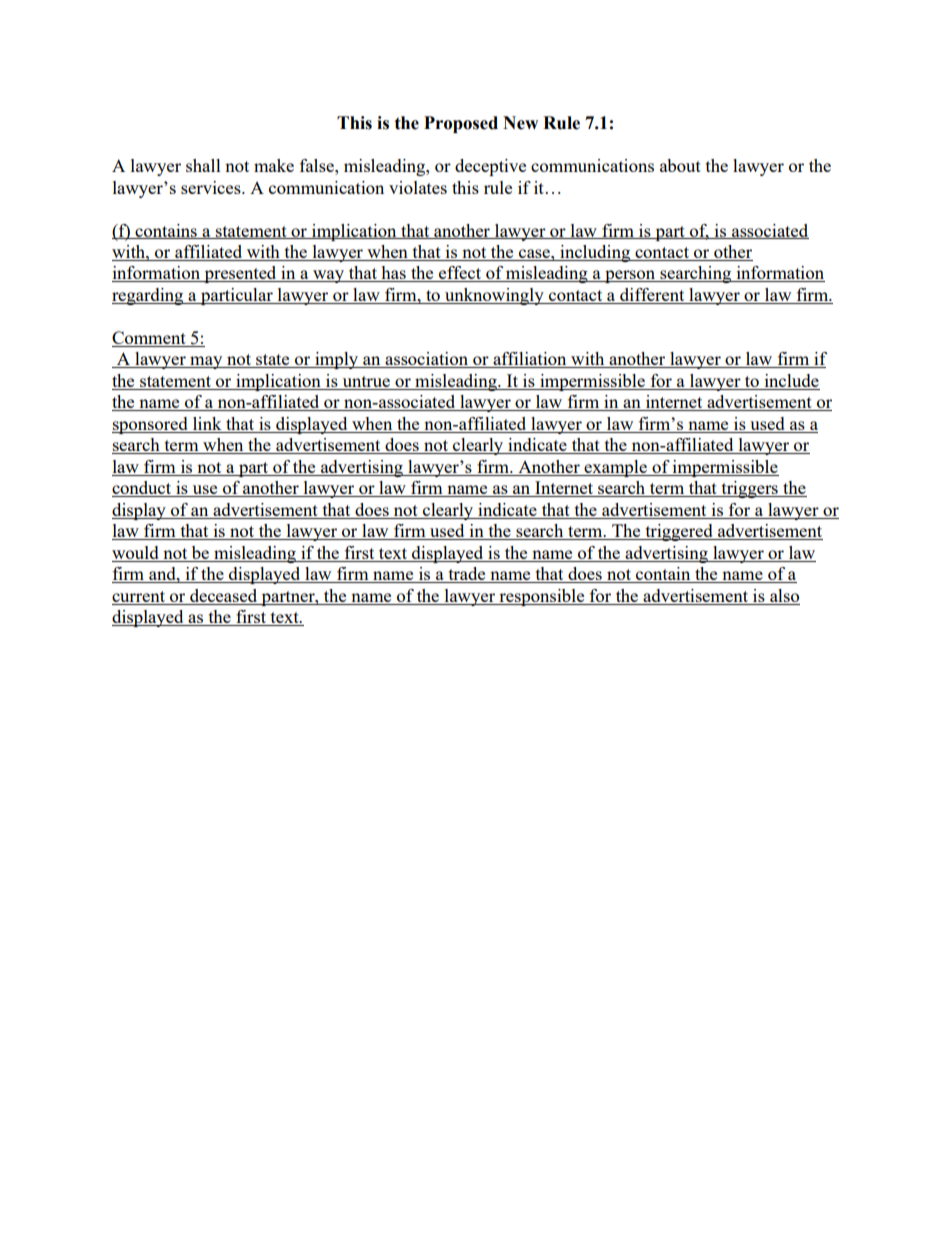 The width and height of the image is (952, 1233). Describe the element at coordinates (791, 382) in the image. I see `include` at that location.
